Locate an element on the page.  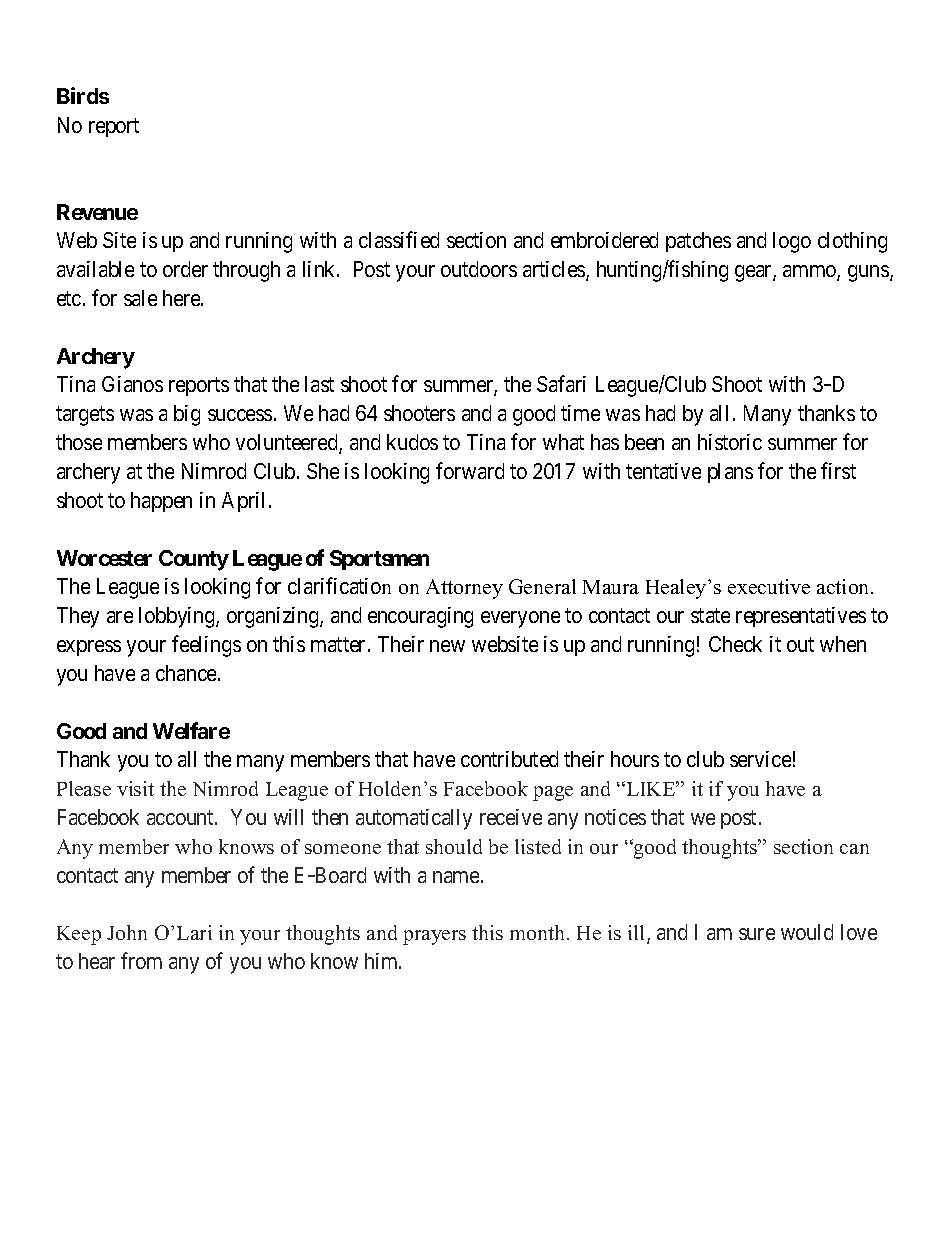
happen is located at coordinates (161, 502).
